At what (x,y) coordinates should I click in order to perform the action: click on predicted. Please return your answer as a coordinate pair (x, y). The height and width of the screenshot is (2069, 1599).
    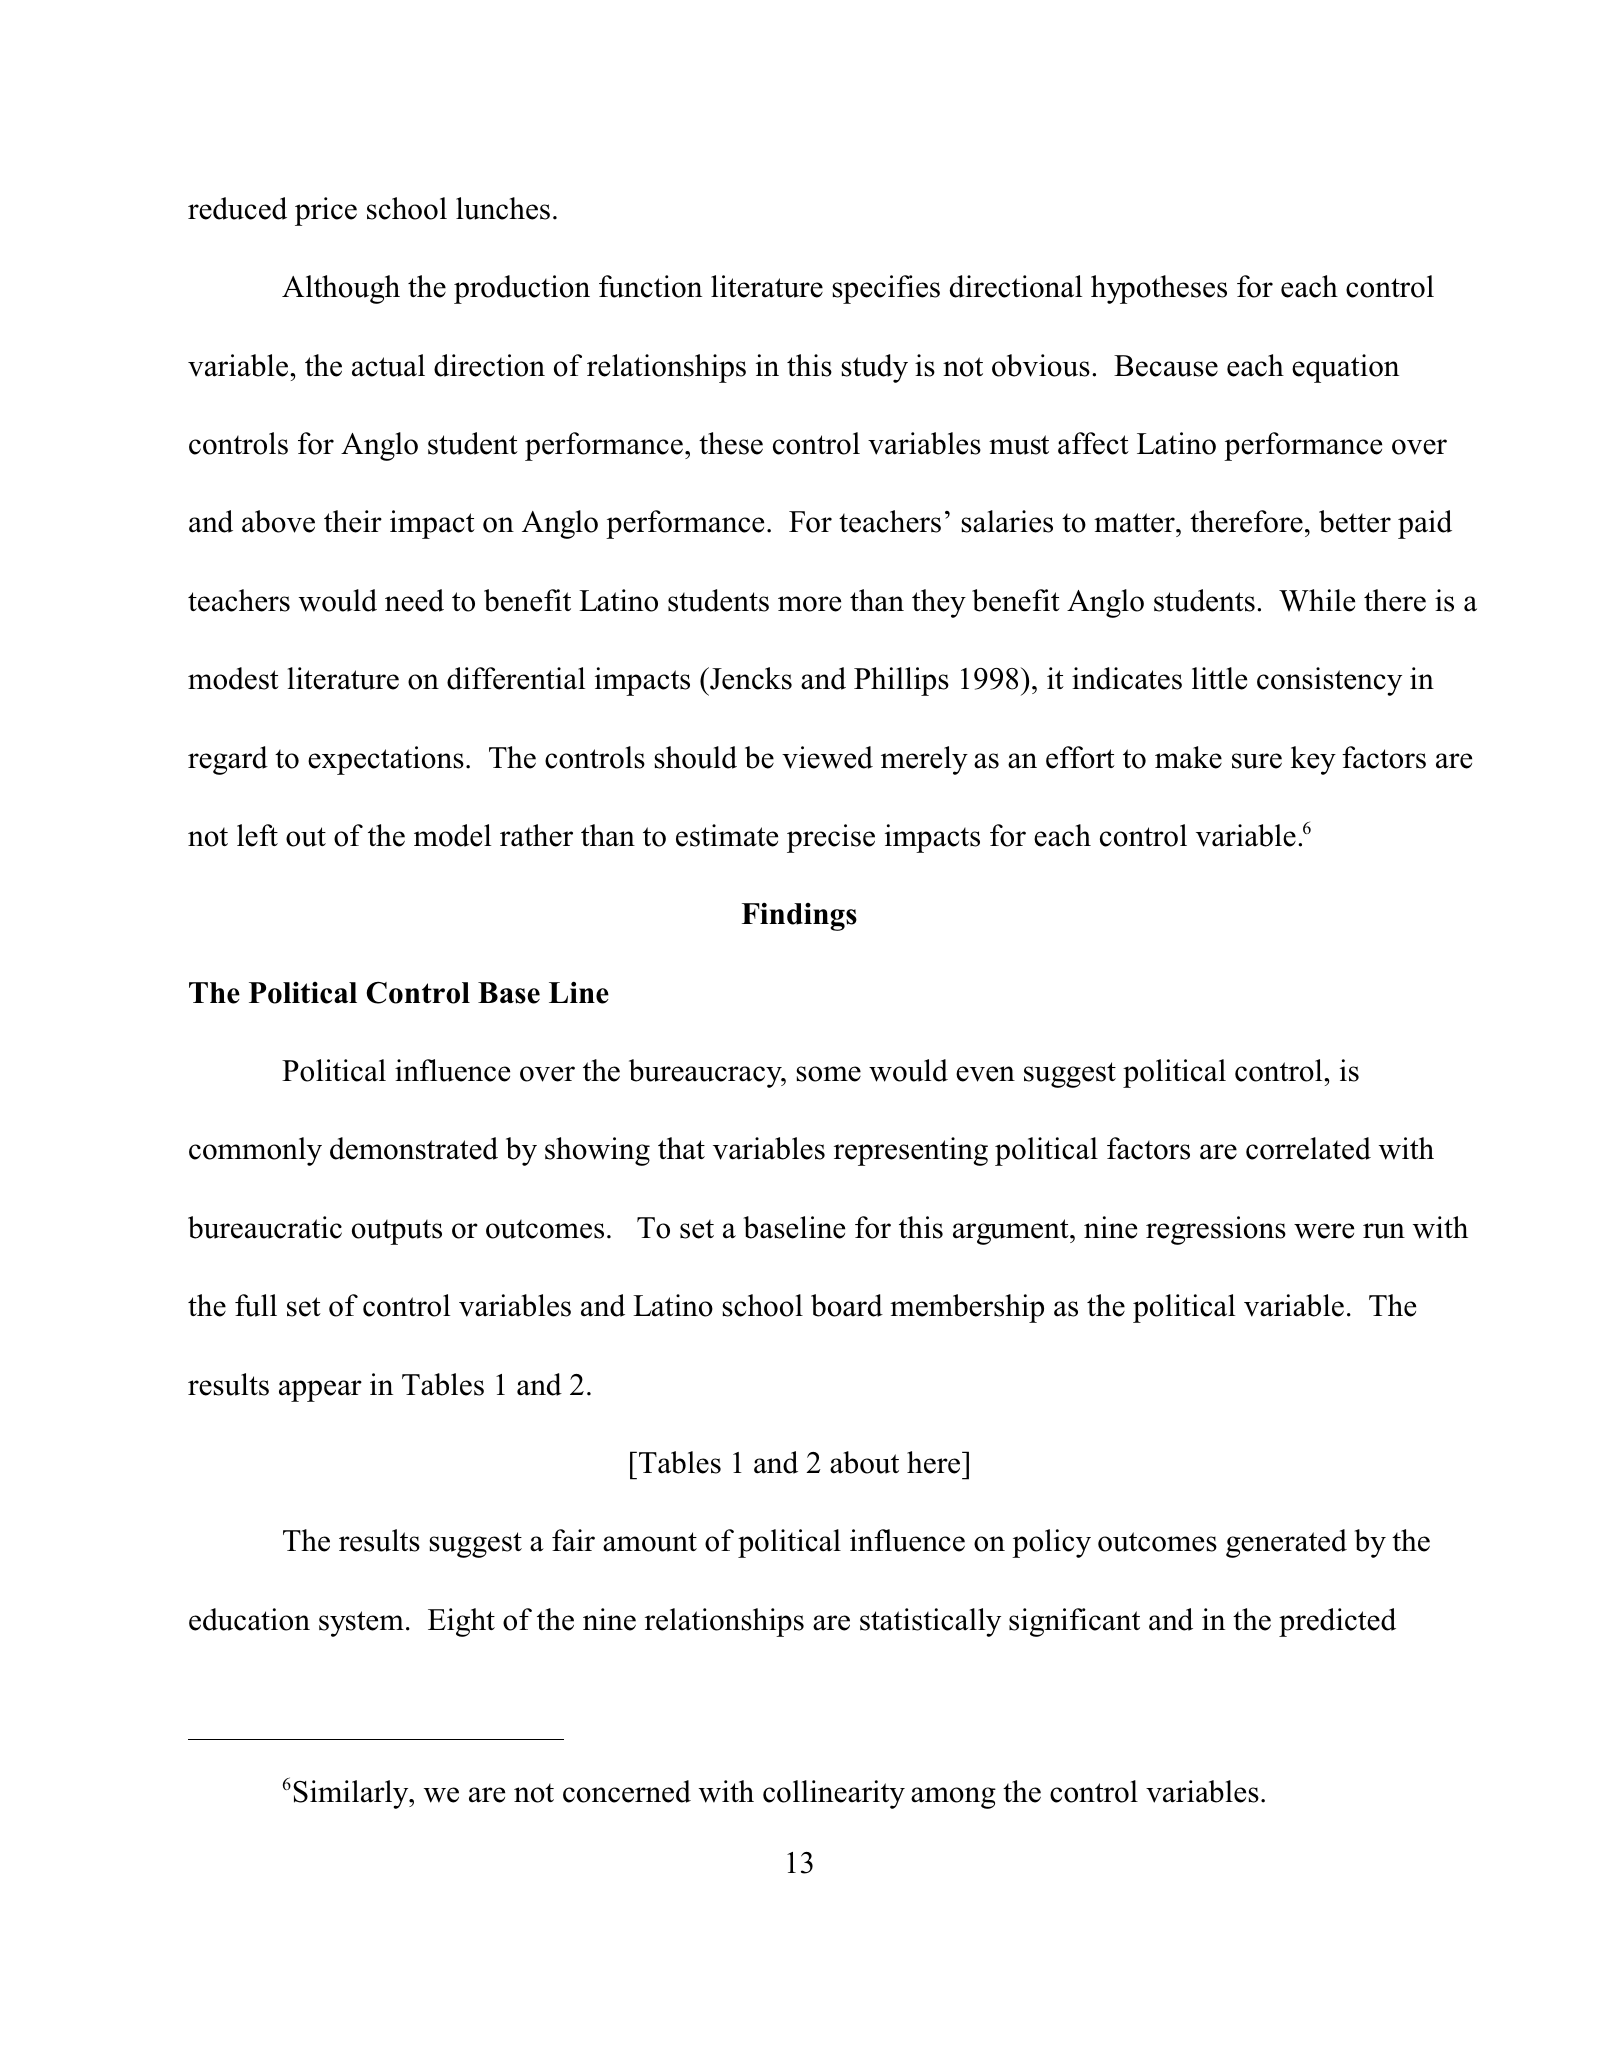
    Looking at the image, I should click on (1337, 1622).
